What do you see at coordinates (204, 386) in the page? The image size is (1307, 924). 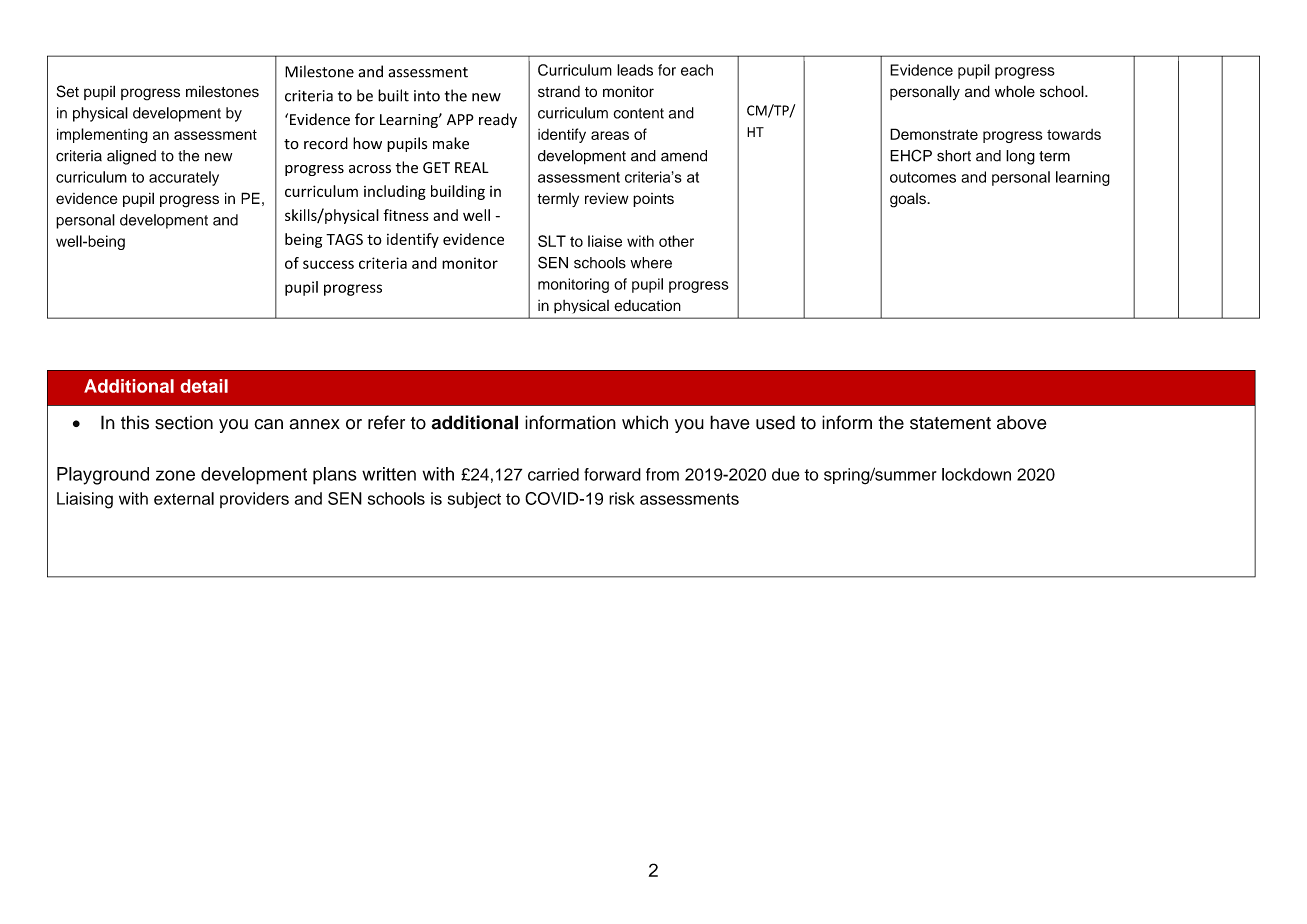 I see `detail` at bounding box center [204, 386].
